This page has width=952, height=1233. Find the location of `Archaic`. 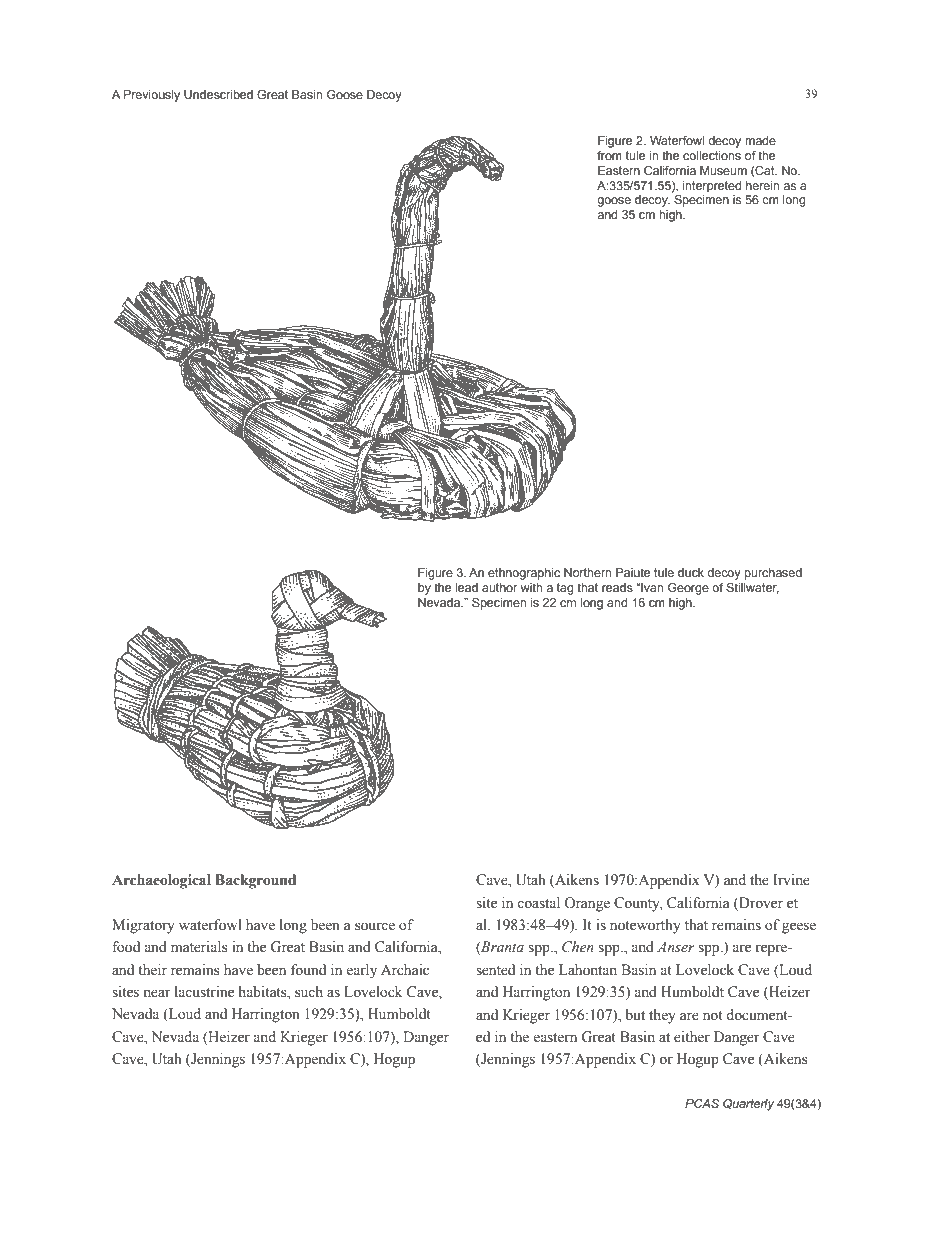

Archaic is located at coordinates (405, 970).
